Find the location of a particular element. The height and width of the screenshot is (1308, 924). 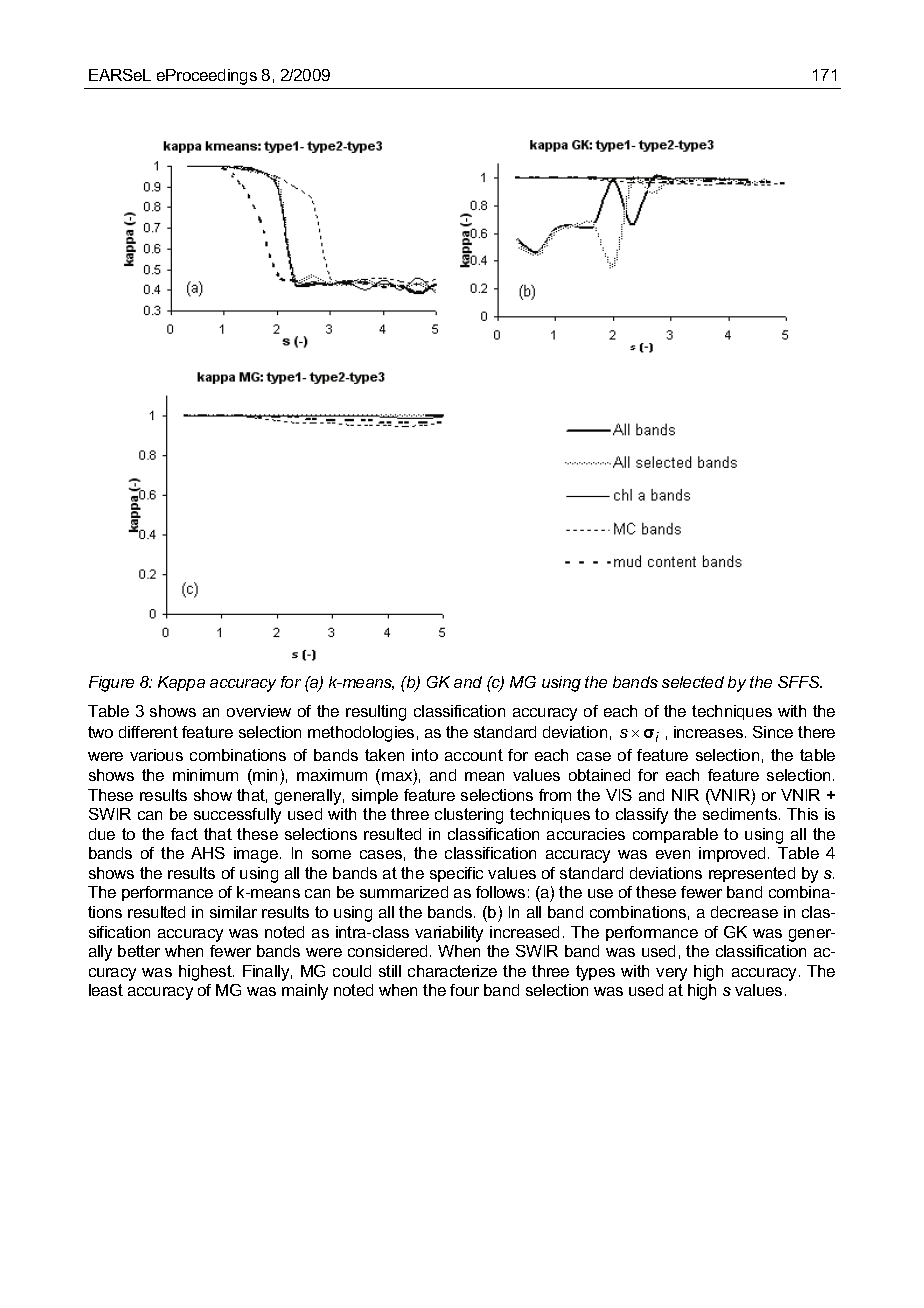

selected is located at coordinates (693, 682).
